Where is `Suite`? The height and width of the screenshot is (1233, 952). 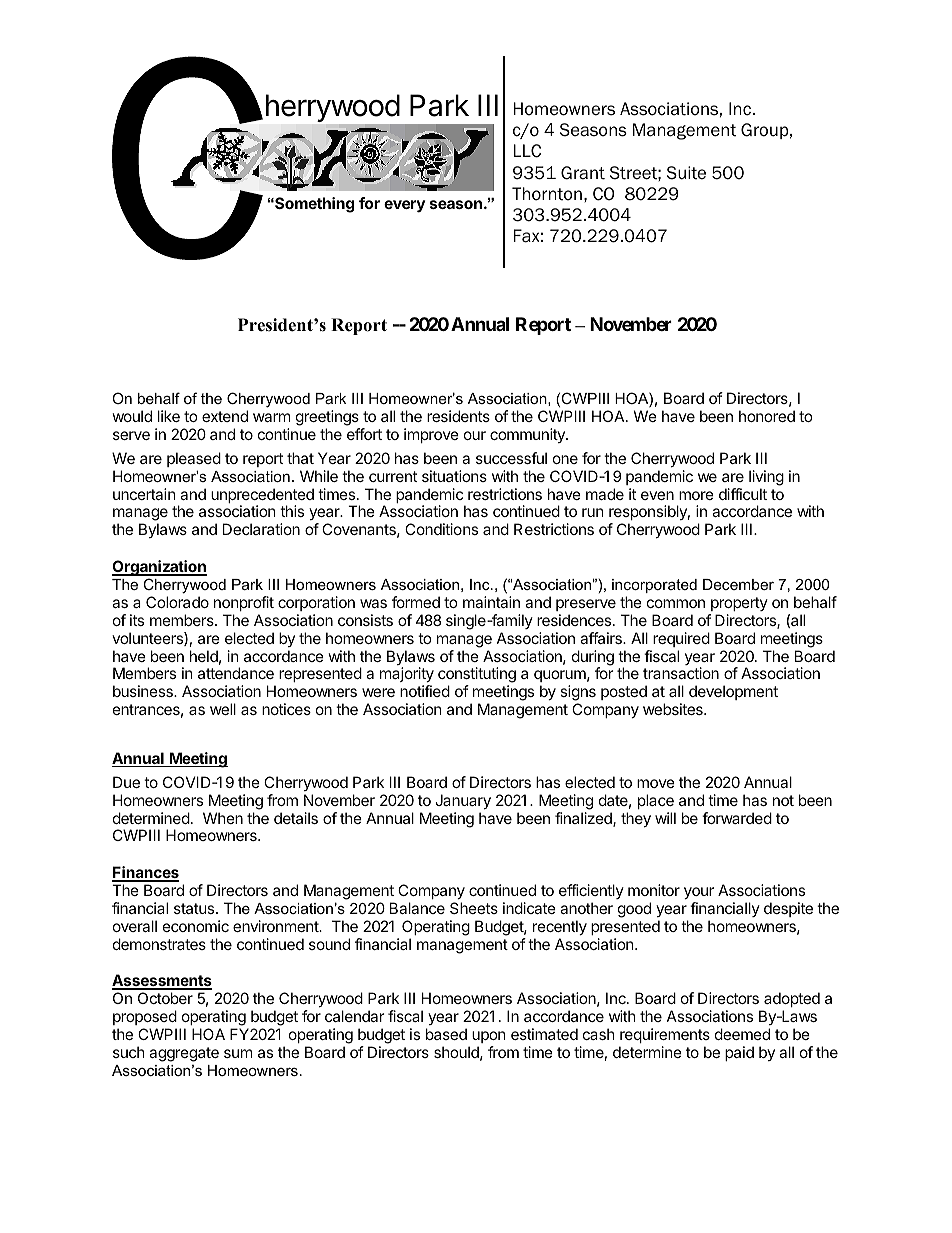 Suite is located at coordinates (686, 173).
